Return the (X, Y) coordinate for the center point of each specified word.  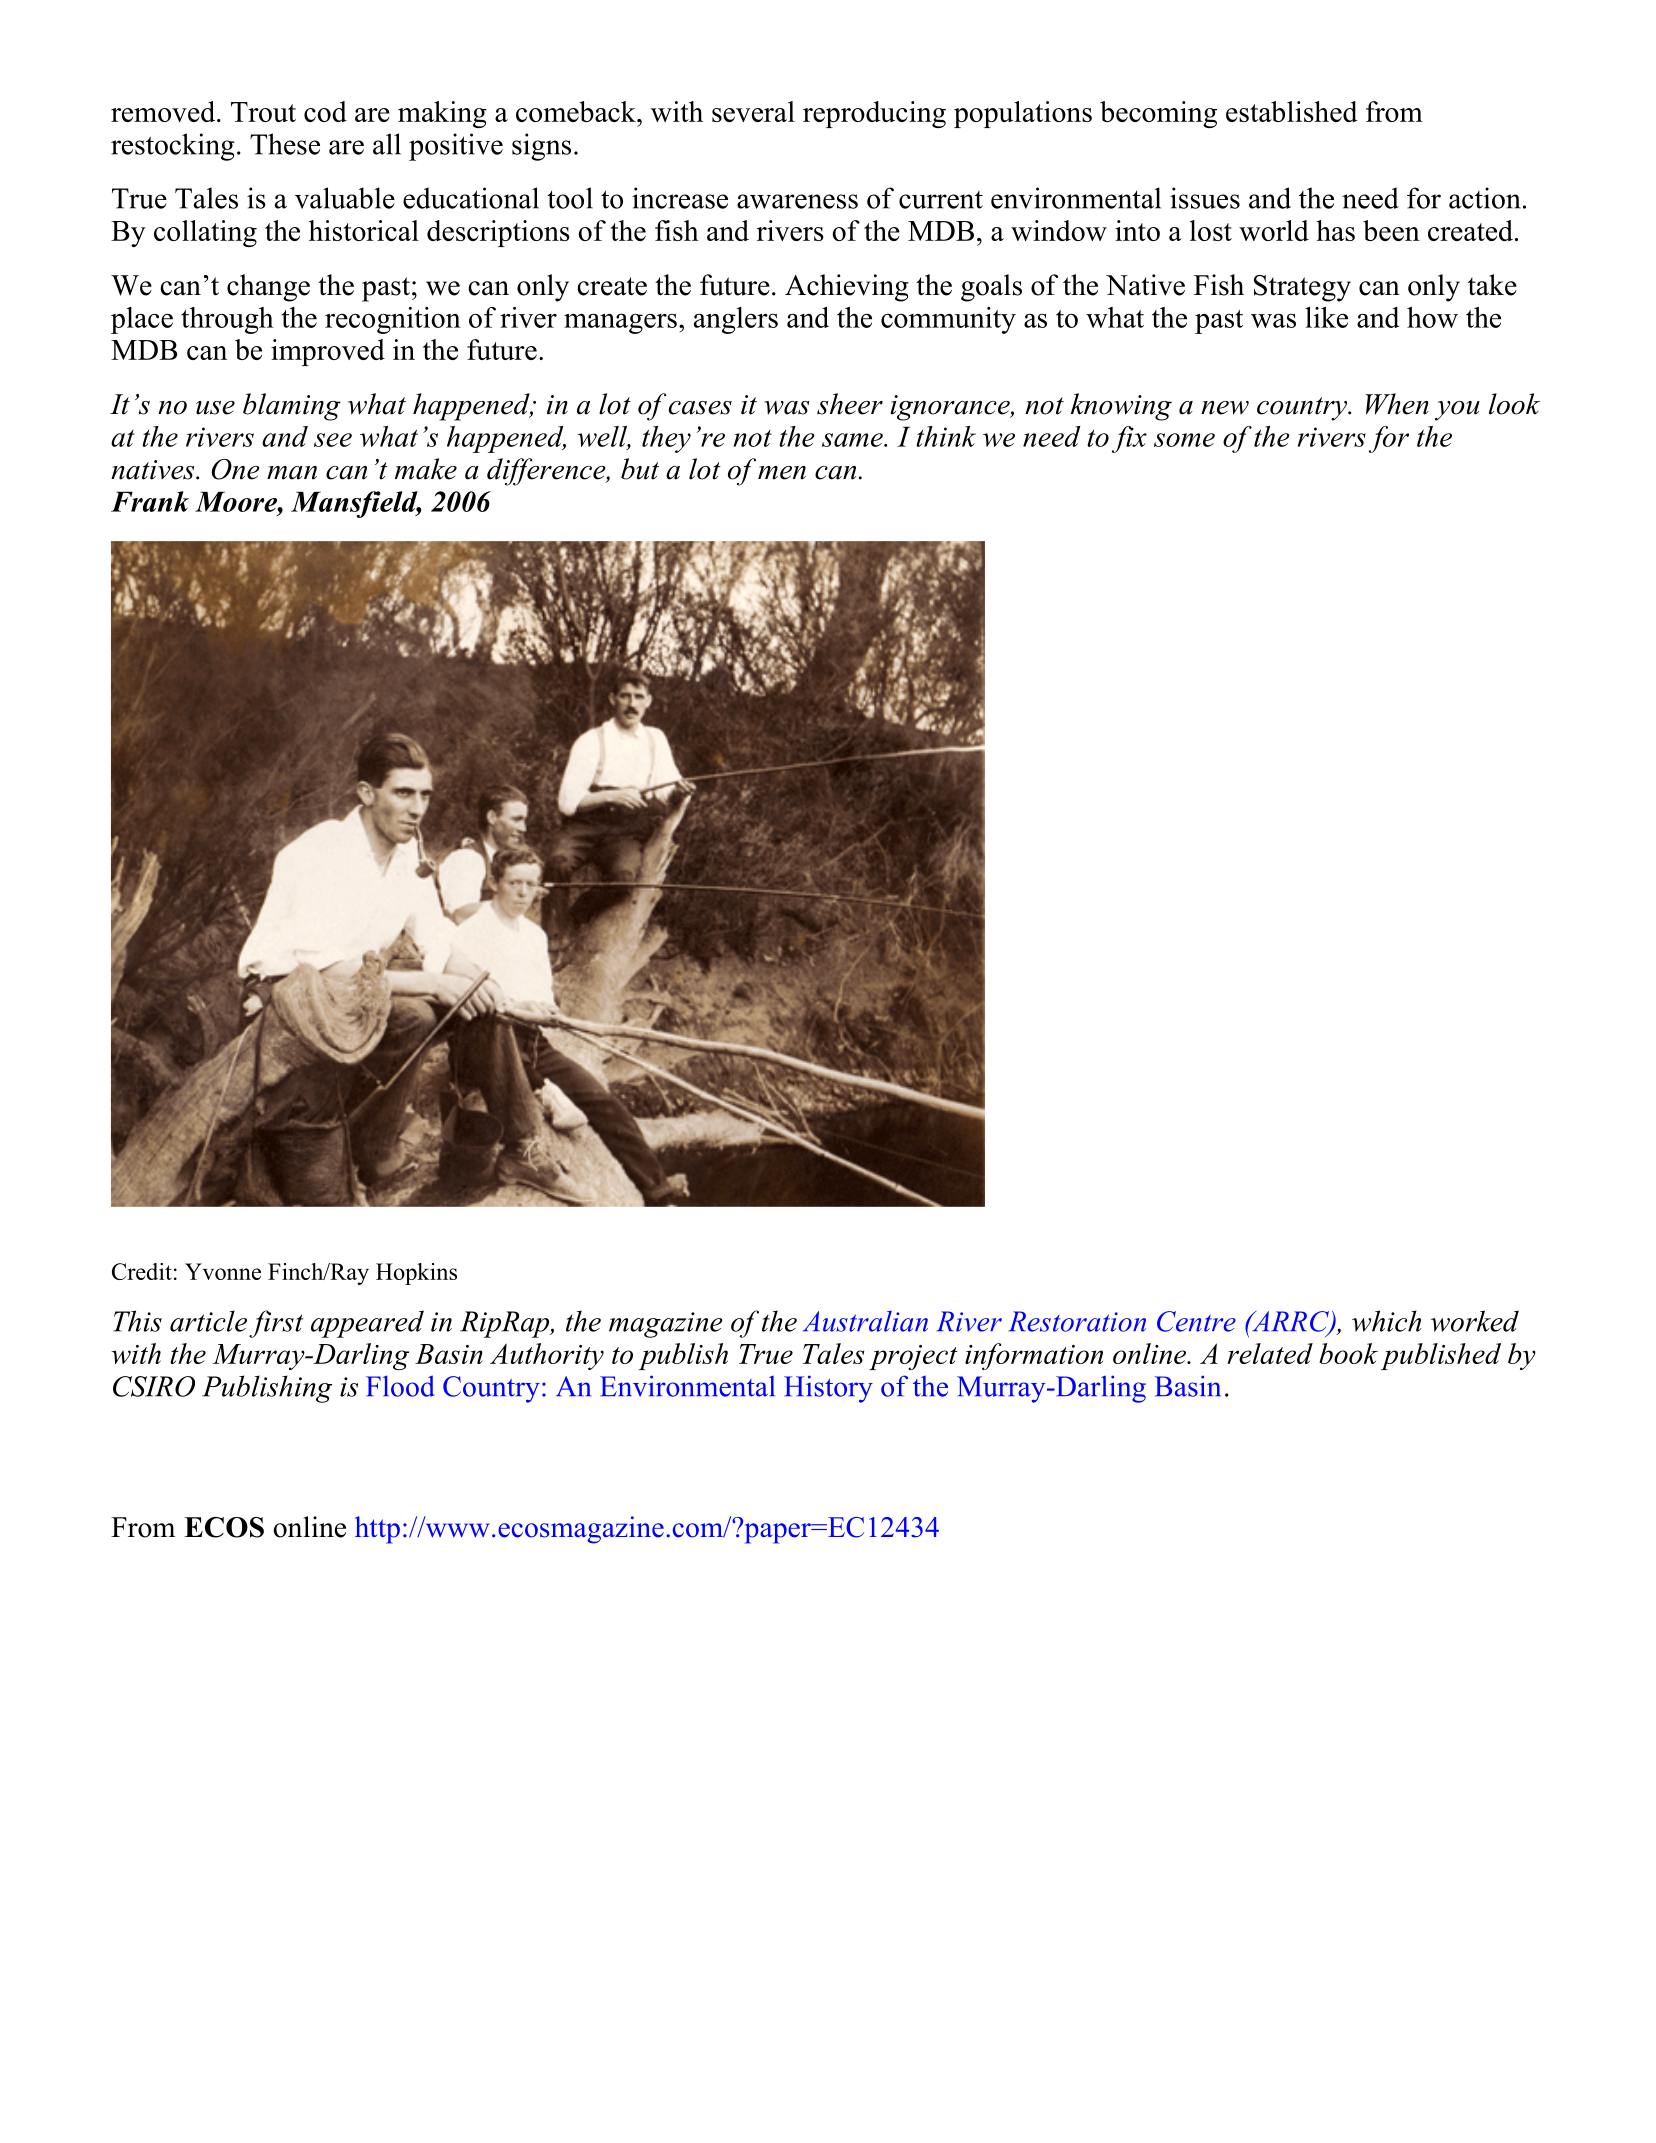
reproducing (874, 114)
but (640, 469)
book (1348, 1353)
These (285, 144)
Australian (865, 1321)
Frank (150, 501)
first (276, 1324)
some (1184, 440)
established (1292, 111)
